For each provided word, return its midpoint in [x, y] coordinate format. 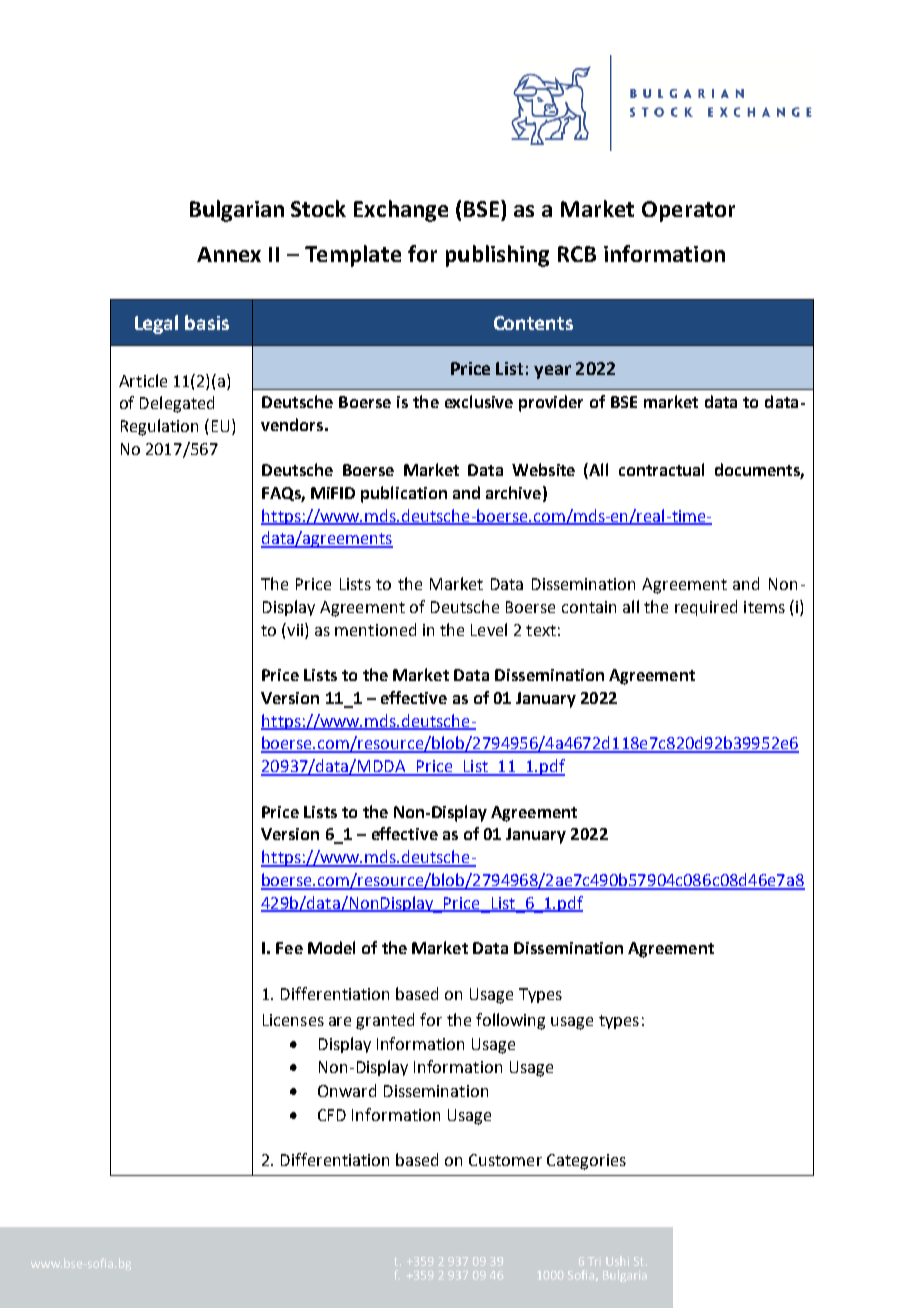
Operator [688, 211]
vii [295, 629]
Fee [289, 948]
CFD [332, 1115]
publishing [497, 256]
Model [331, 947]
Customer [505, 1160]
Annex [229, 254]
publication [404, 494]
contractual [661, 469]
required [706, 608]
